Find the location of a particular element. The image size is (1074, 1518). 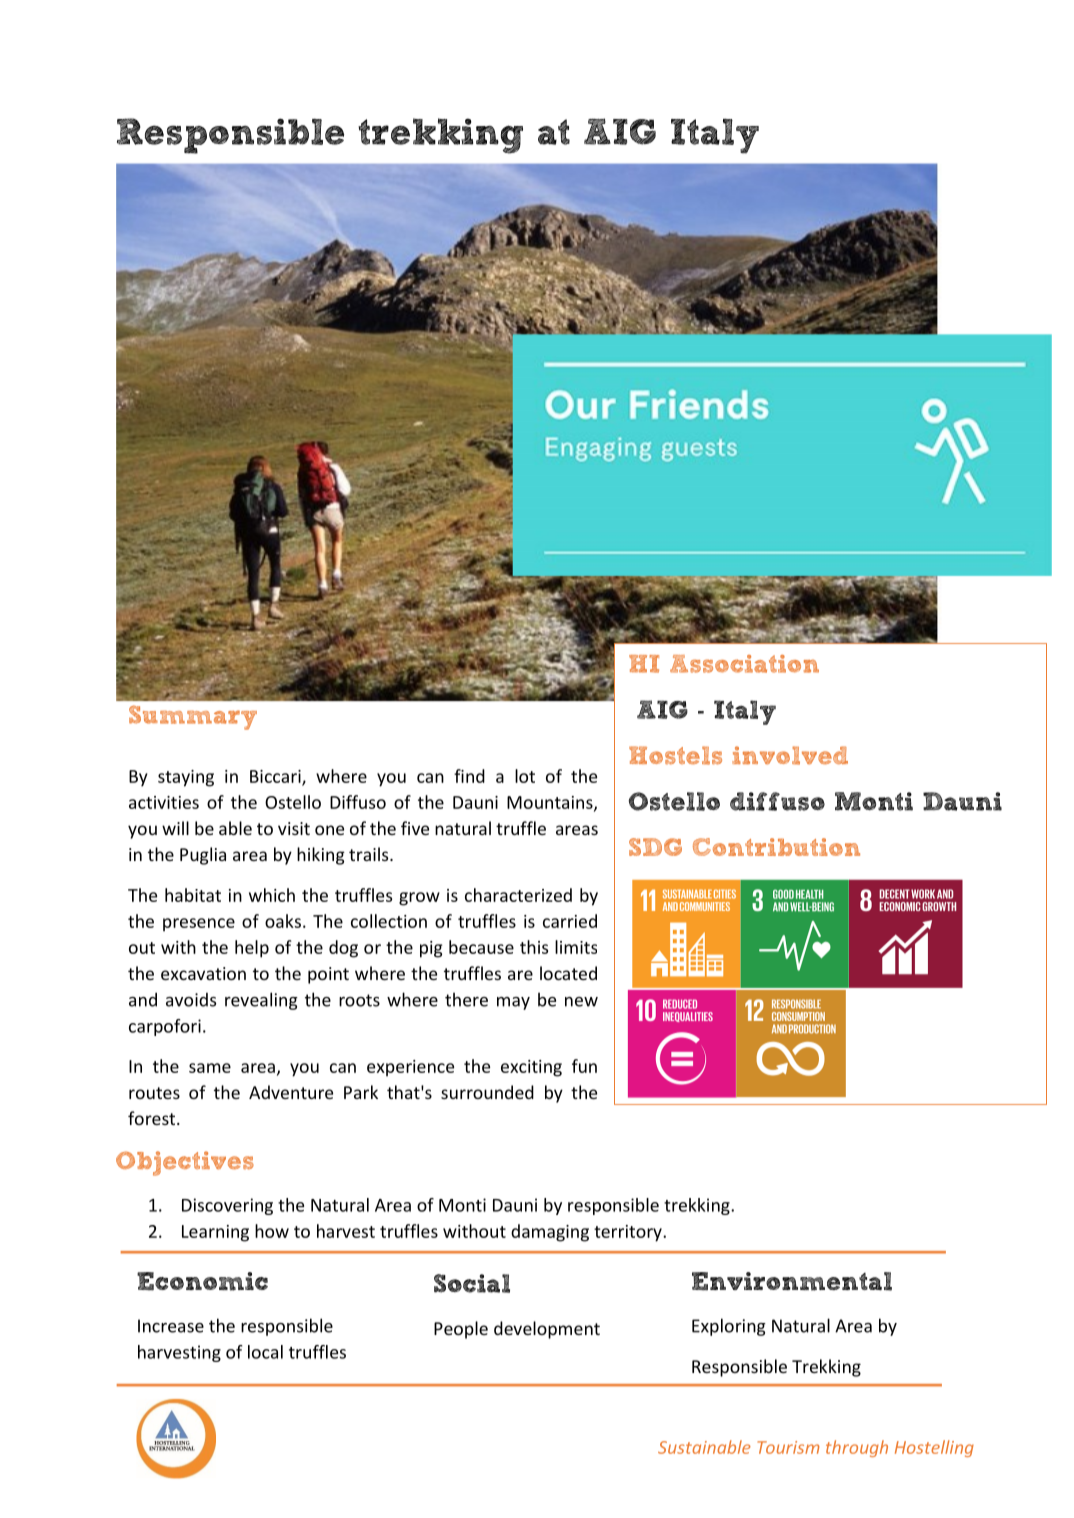

damaging is located at coordinates (550, 1233).
